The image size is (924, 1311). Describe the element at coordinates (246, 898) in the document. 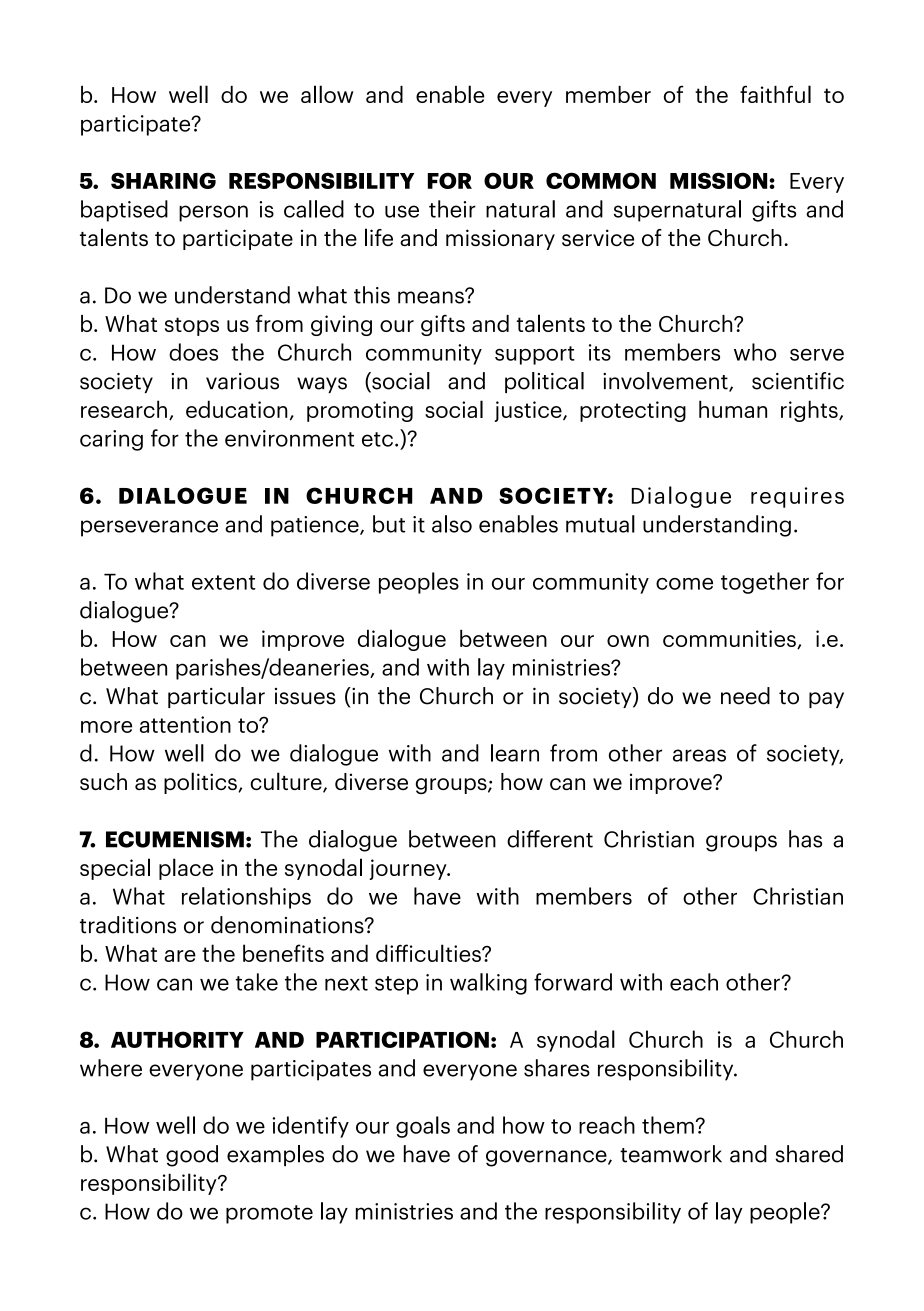

I see `relationships` at that location.
